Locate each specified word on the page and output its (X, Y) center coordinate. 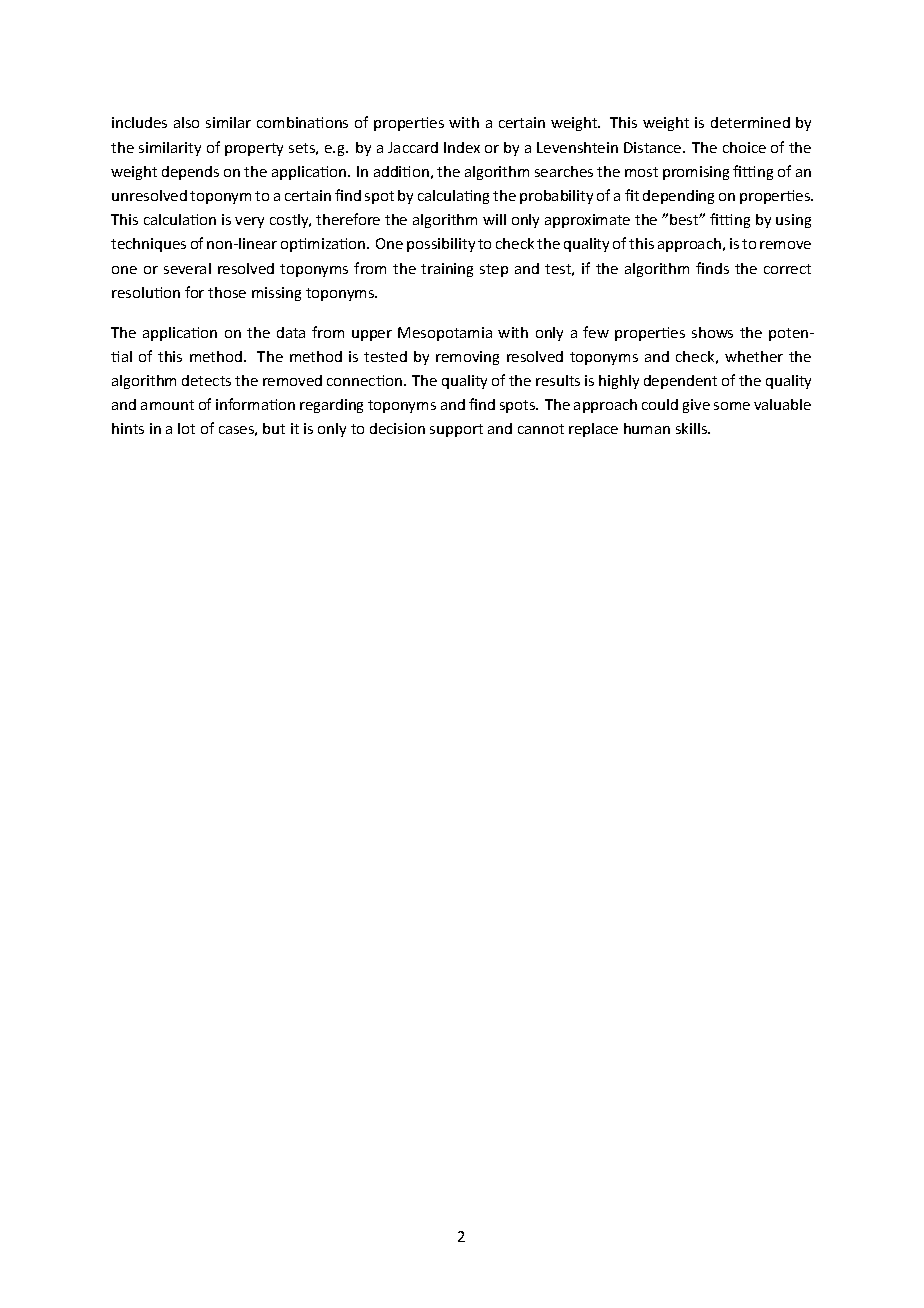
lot (186, 428)
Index (462, 147)
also (186, 122)
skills (693, 428)
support (456, 430)
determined (750, 122)
